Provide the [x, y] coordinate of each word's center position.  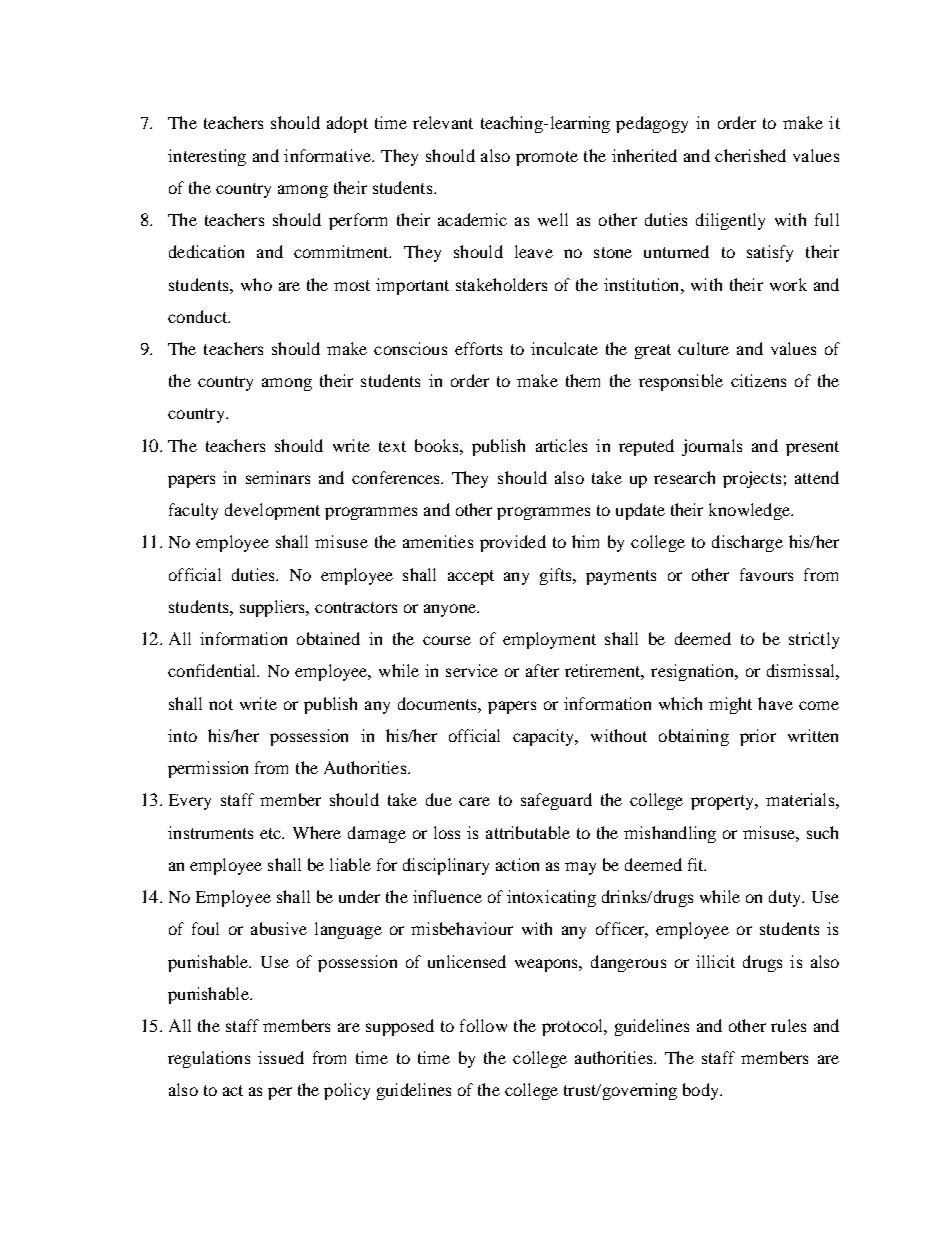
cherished [750, 155]
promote [547, 158]
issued [281, 1057]
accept [471, 577]
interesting [207, 157]
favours [766, 574]
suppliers [274, 608]
